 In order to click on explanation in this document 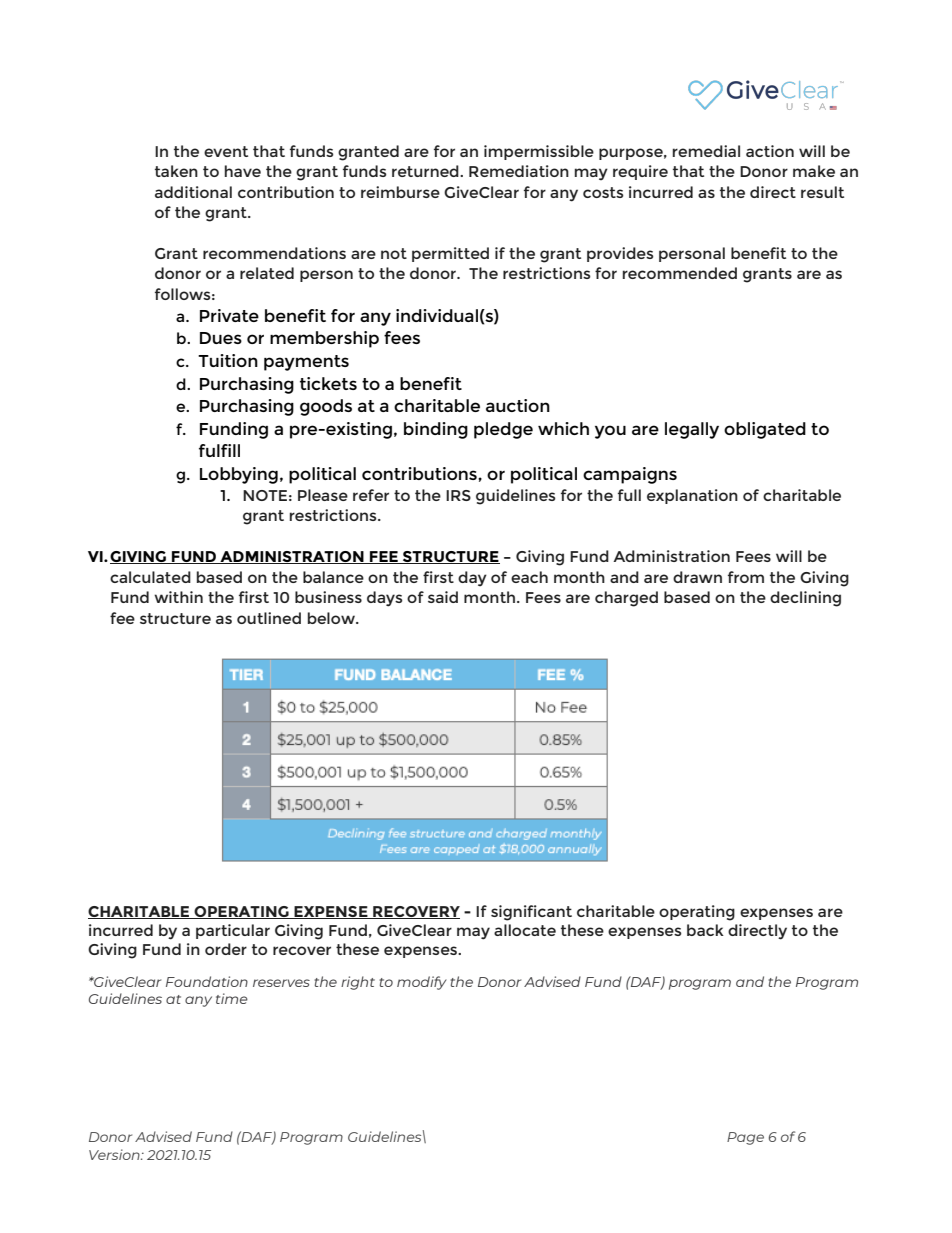, I will do `click(692, 496)`.
